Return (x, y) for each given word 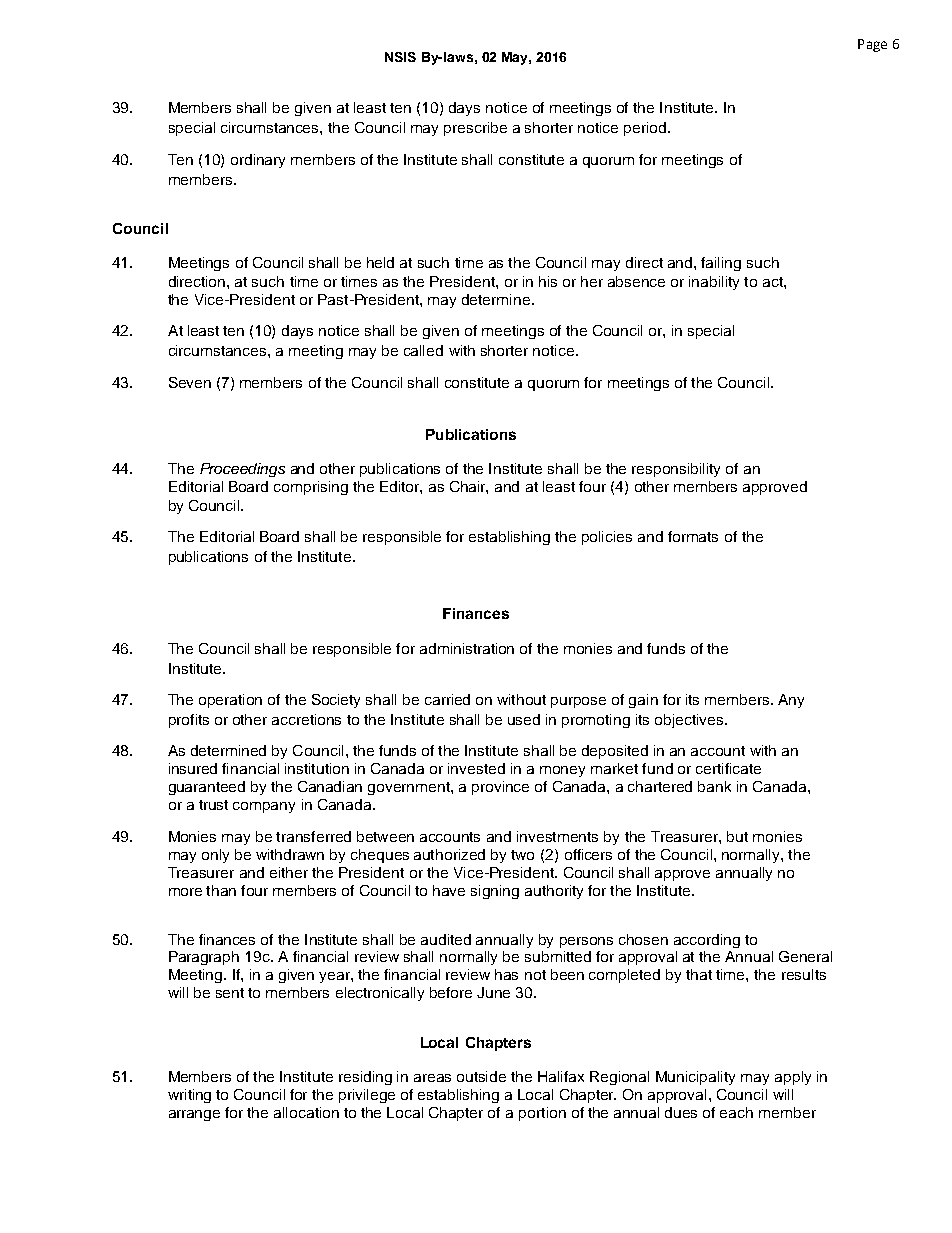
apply (793, 1078)
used (524, 719)
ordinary (258, 161)
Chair (469, 487)
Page (872, 45)
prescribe (475, 129)
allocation (306, 1112)
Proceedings (242, 470)
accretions (306, 719)
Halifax (561, 1076)
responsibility (676, 470)
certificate (728, 768)
